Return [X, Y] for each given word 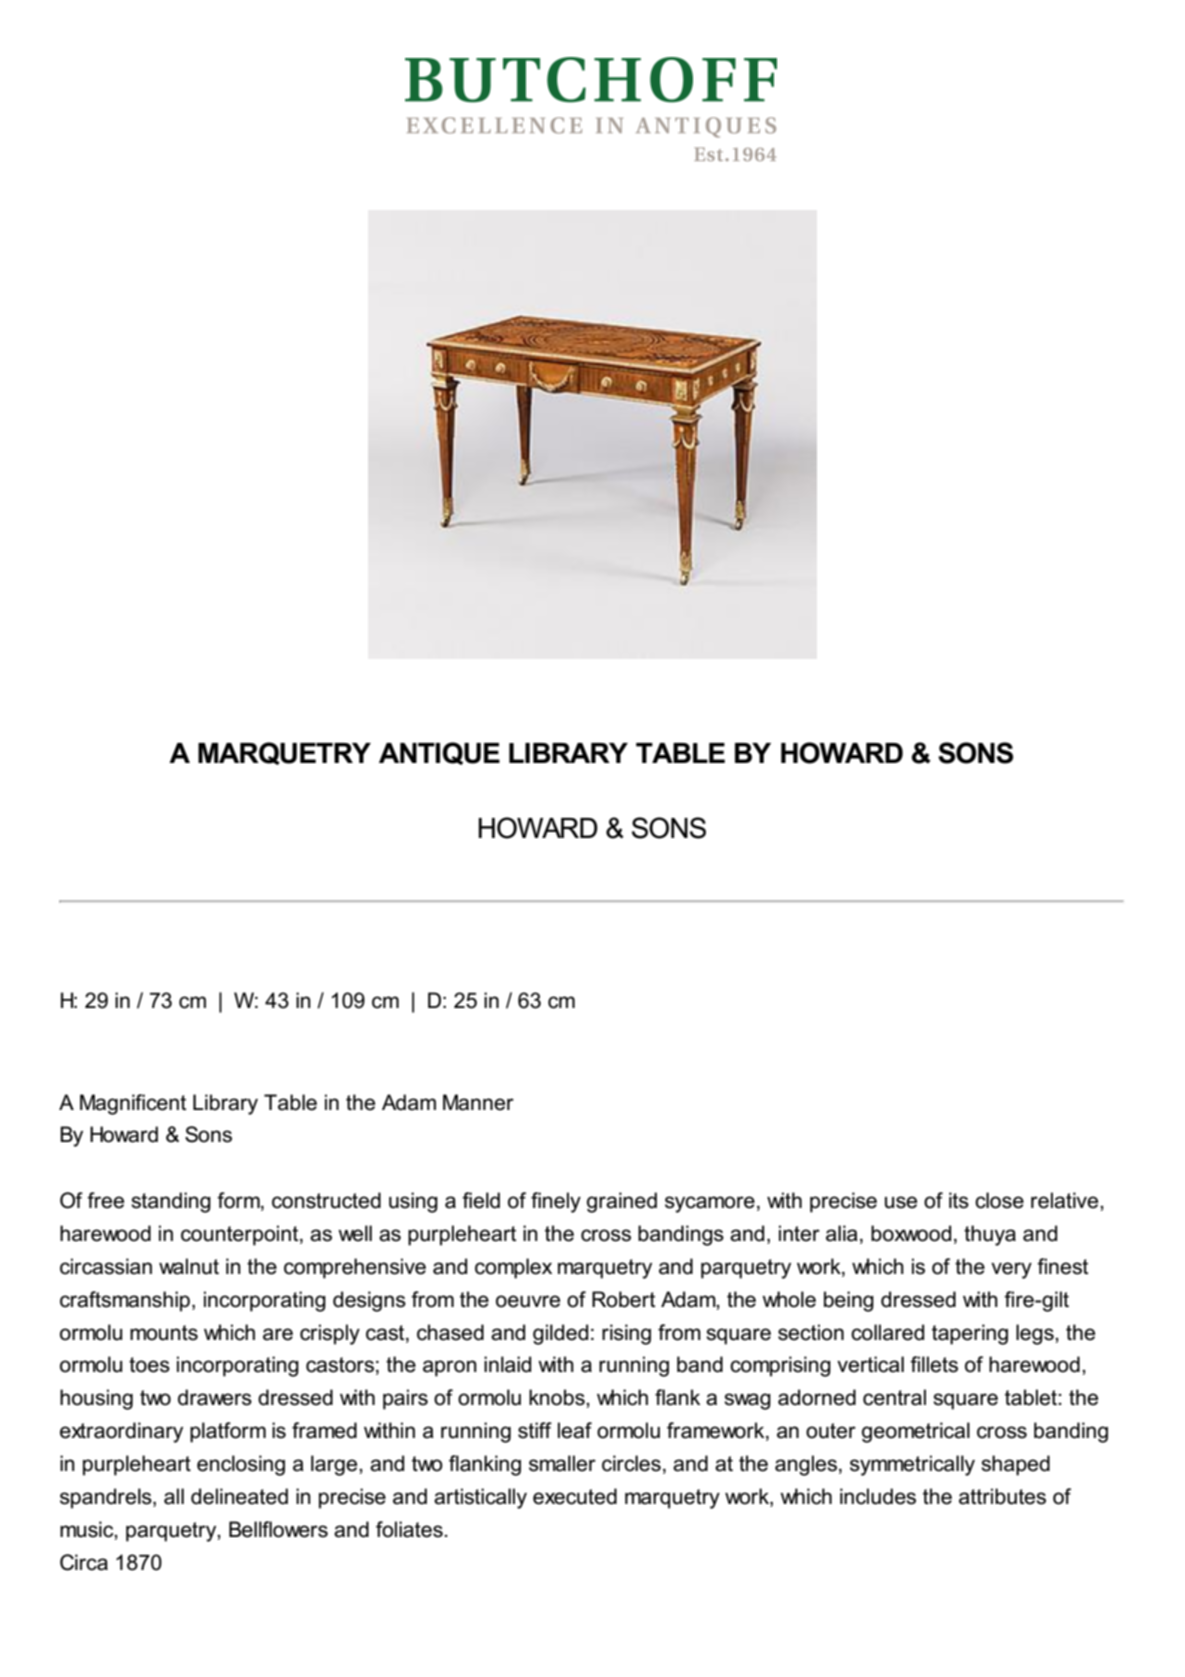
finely [556, 1202]
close [999, 1200]
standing [171, 1202]
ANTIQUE [439, 753]
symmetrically [912, 1465]
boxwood [911, 1233]
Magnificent [133, 1104]
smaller [562, 1463]
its [959, 1200]
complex [513, 1268]
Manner [478, 1102]
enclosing [241, 1465]
